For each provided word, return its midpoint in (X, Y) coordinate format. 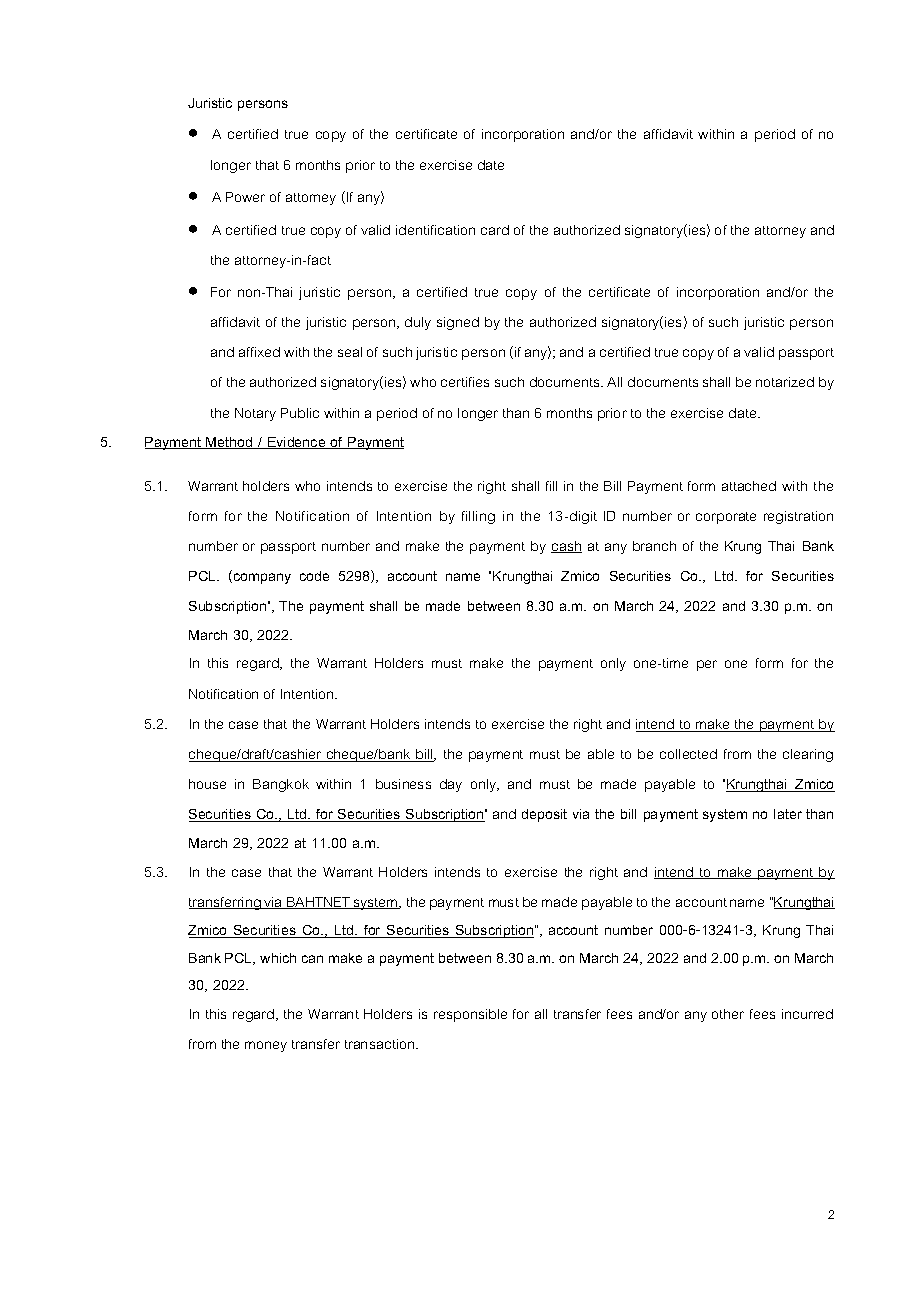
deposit (544, 815)
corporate (726, 518)
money (266, 1046)
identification (435, 230)
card (495, 230)
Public (300, 413)
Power (245, 197)
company (261, 578)
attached (749, 486)
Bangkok (281, 785)
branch (654, 546)
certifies (465, 382)
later (788, 814)
